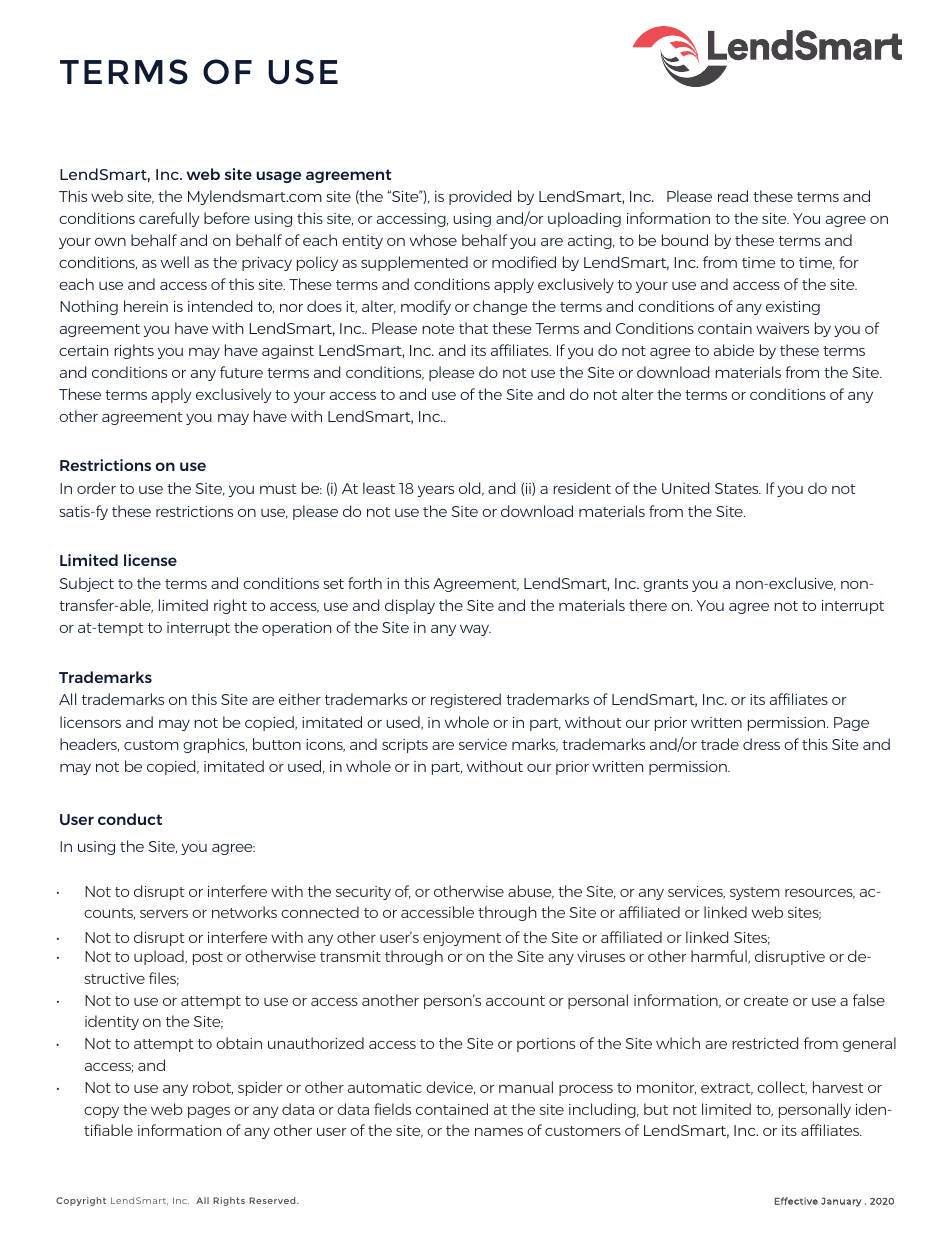 Image resolution: width=952 pixels, height=1233 pixels. Describe the element at coordinates (169, 219) in the screenshot. I see `carefully` at that location.
